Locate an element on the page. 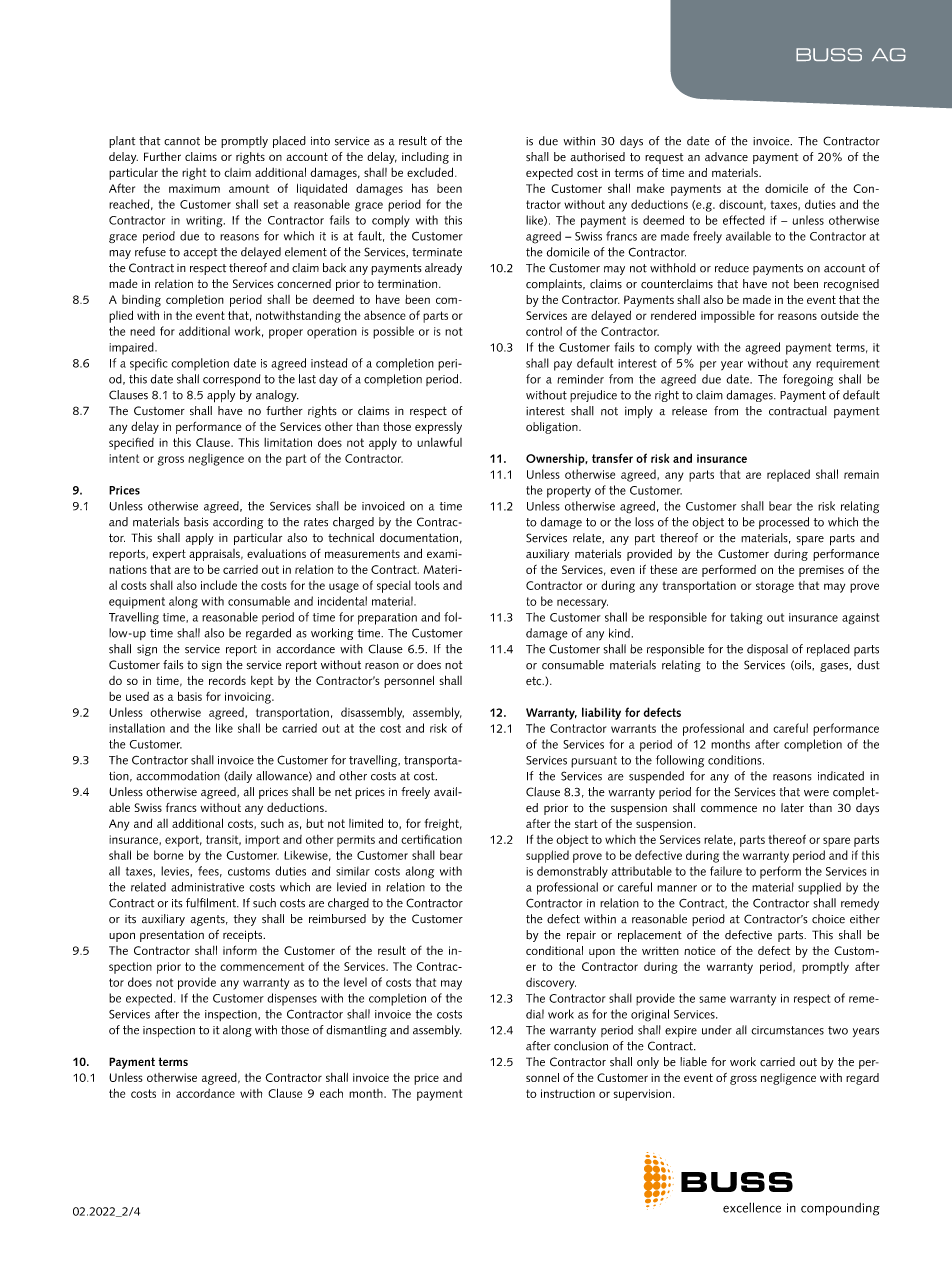  etc is located at coordinates (535, 681).
